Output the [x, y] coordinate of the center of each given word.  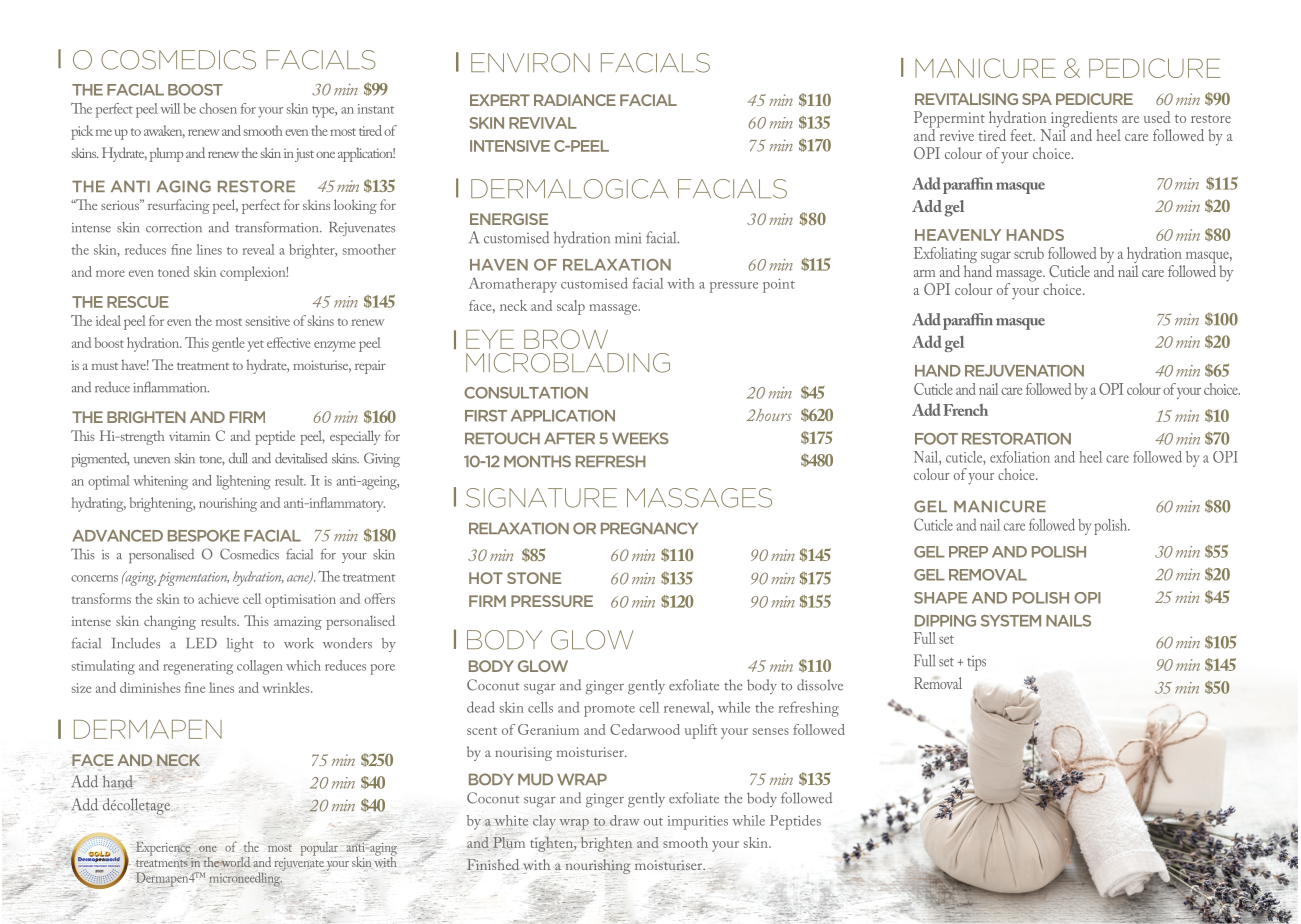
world [235, 862]
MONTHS [537, 461]
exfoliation [1020, 457]
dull [238, 458]
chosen [218, 108]
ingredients [1084, 120]
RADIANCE [575, 100]
